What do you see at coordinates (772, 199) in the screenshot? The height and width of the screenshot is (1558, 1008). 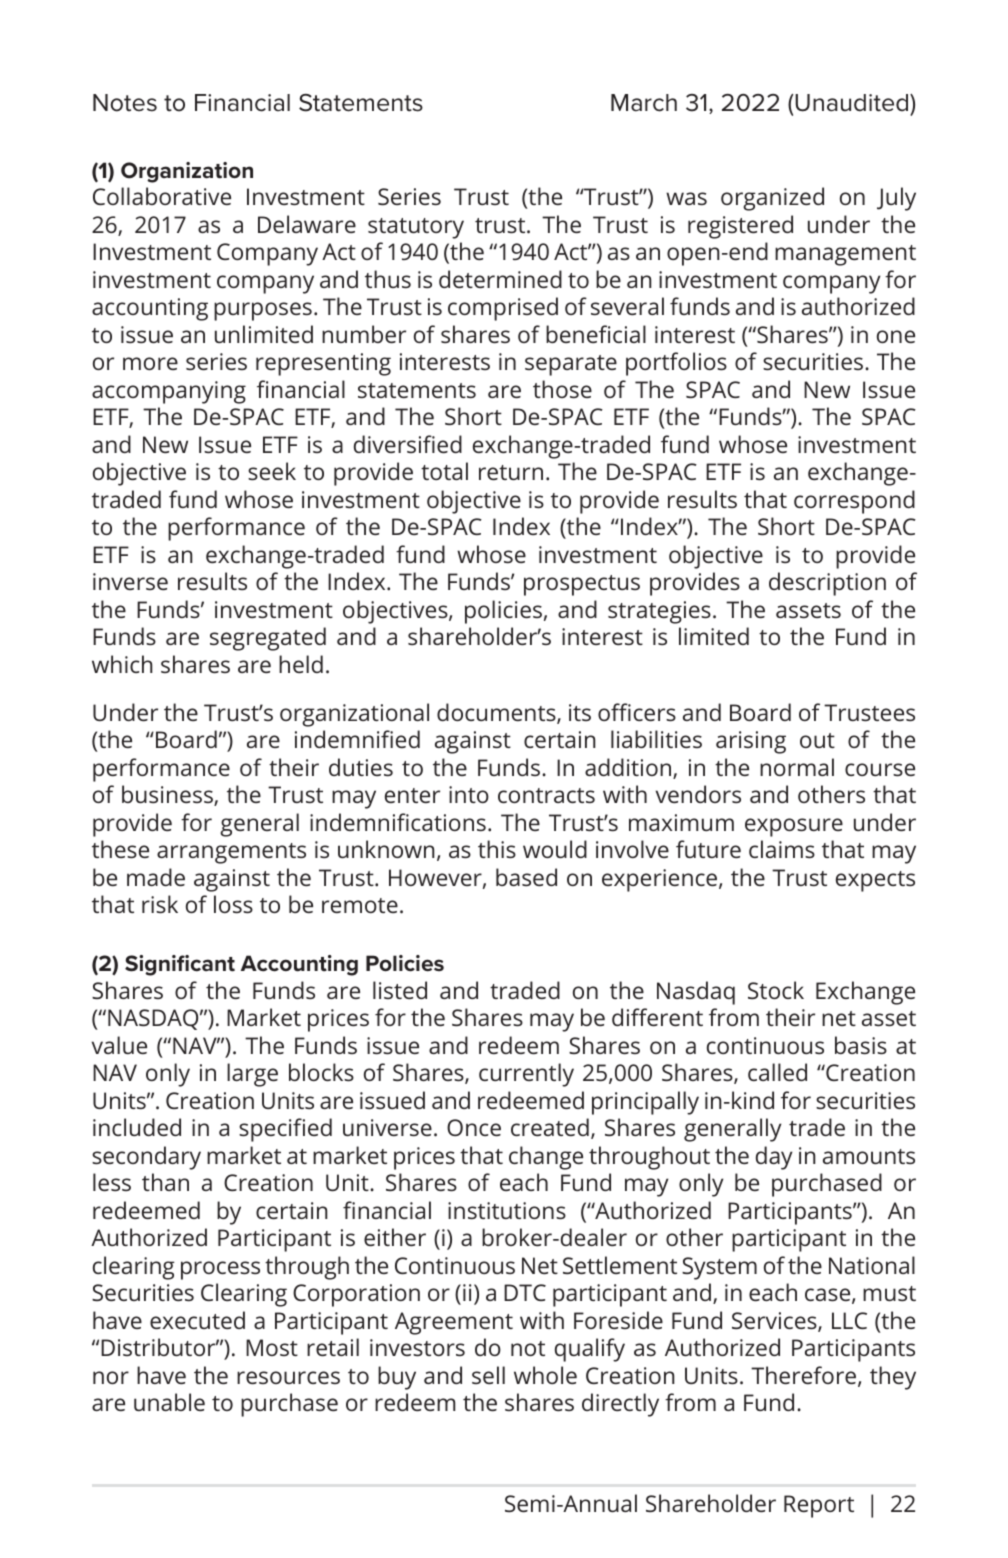 I see `organized` at bounding box center [772, 199].
